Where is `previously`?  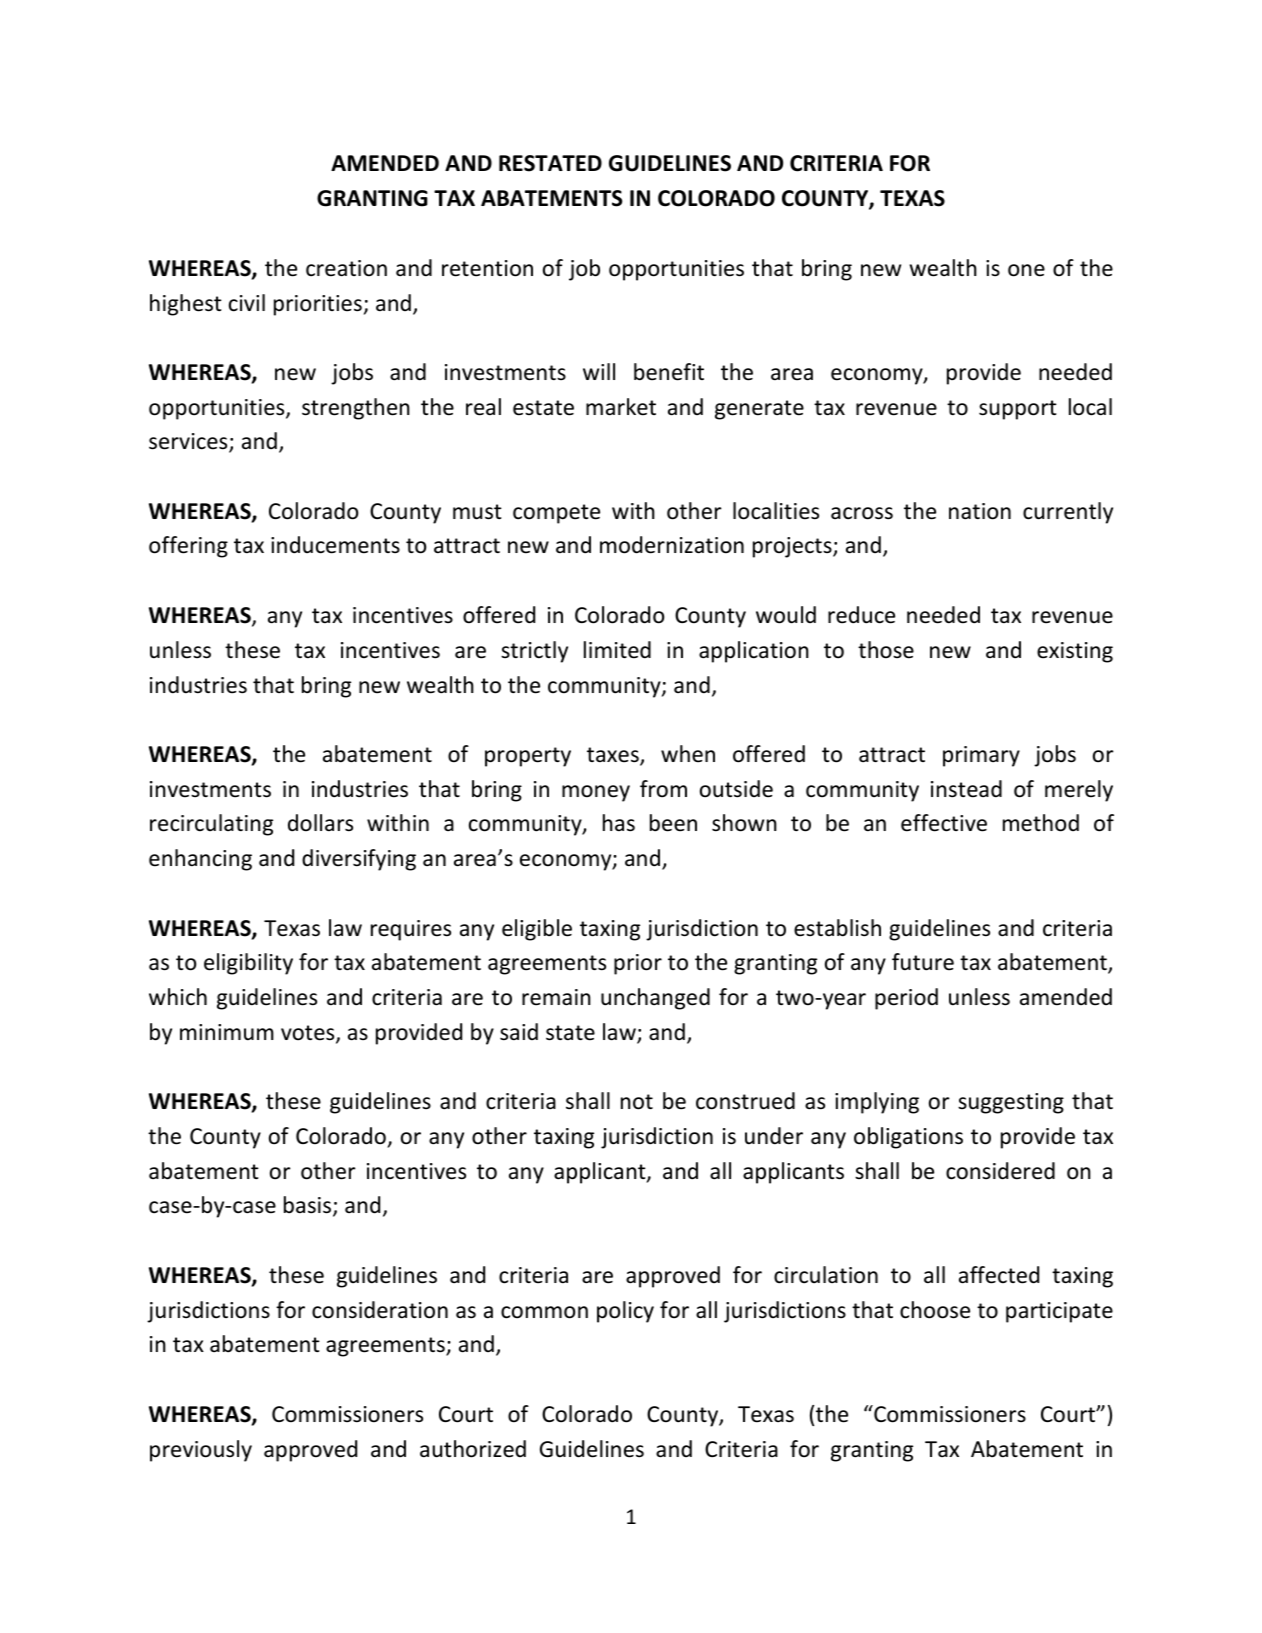
previously is located at coordinates (201, 1451).
